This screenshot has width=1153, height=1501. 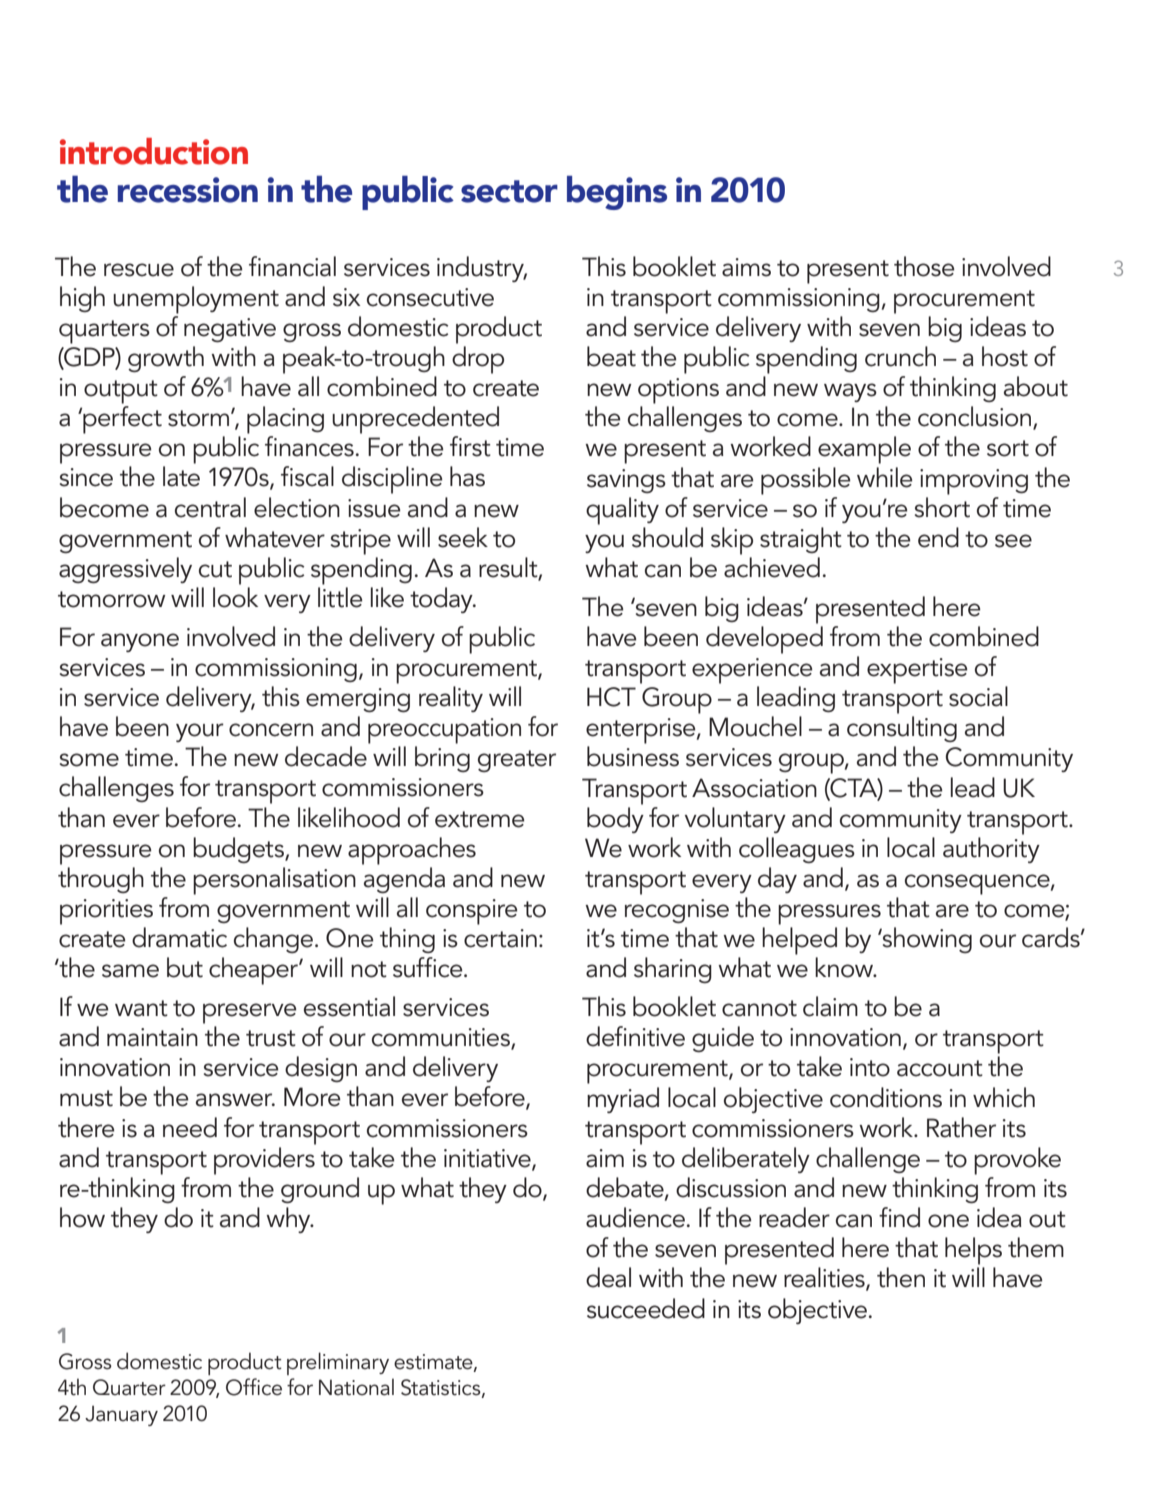 I want to click on but, so click(x=185, y=967).
